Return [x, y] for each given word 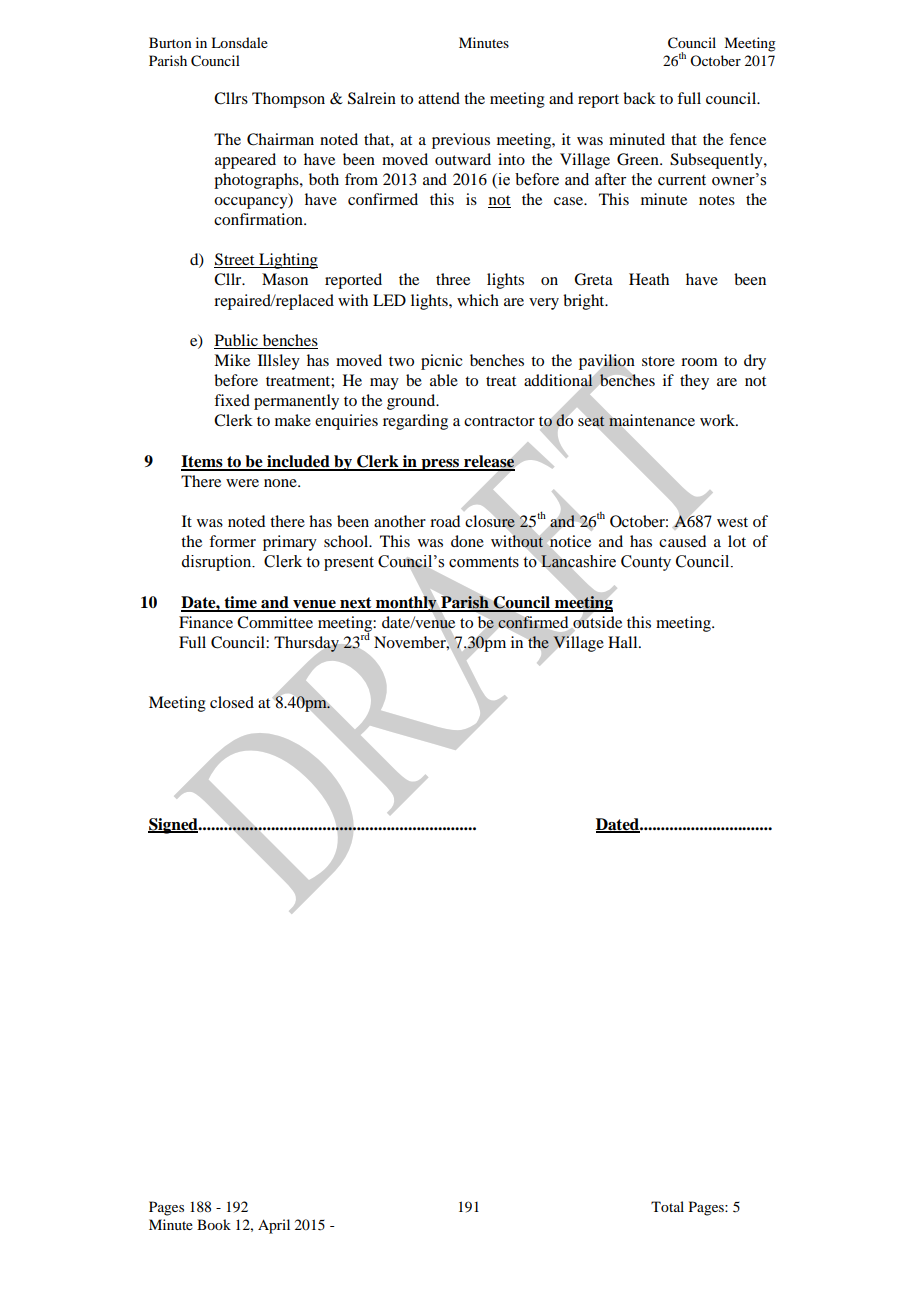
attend [439, 98]
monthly [406, 604]
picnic [441, 362]
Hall [624, 642]
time [240, 603]
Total [667, 1206]
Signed [174, 826]
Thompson [288, 100]
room [699, 362]
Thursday [306, 644]
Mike [232, 360]
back [639, 98]
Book [214, 1224]
